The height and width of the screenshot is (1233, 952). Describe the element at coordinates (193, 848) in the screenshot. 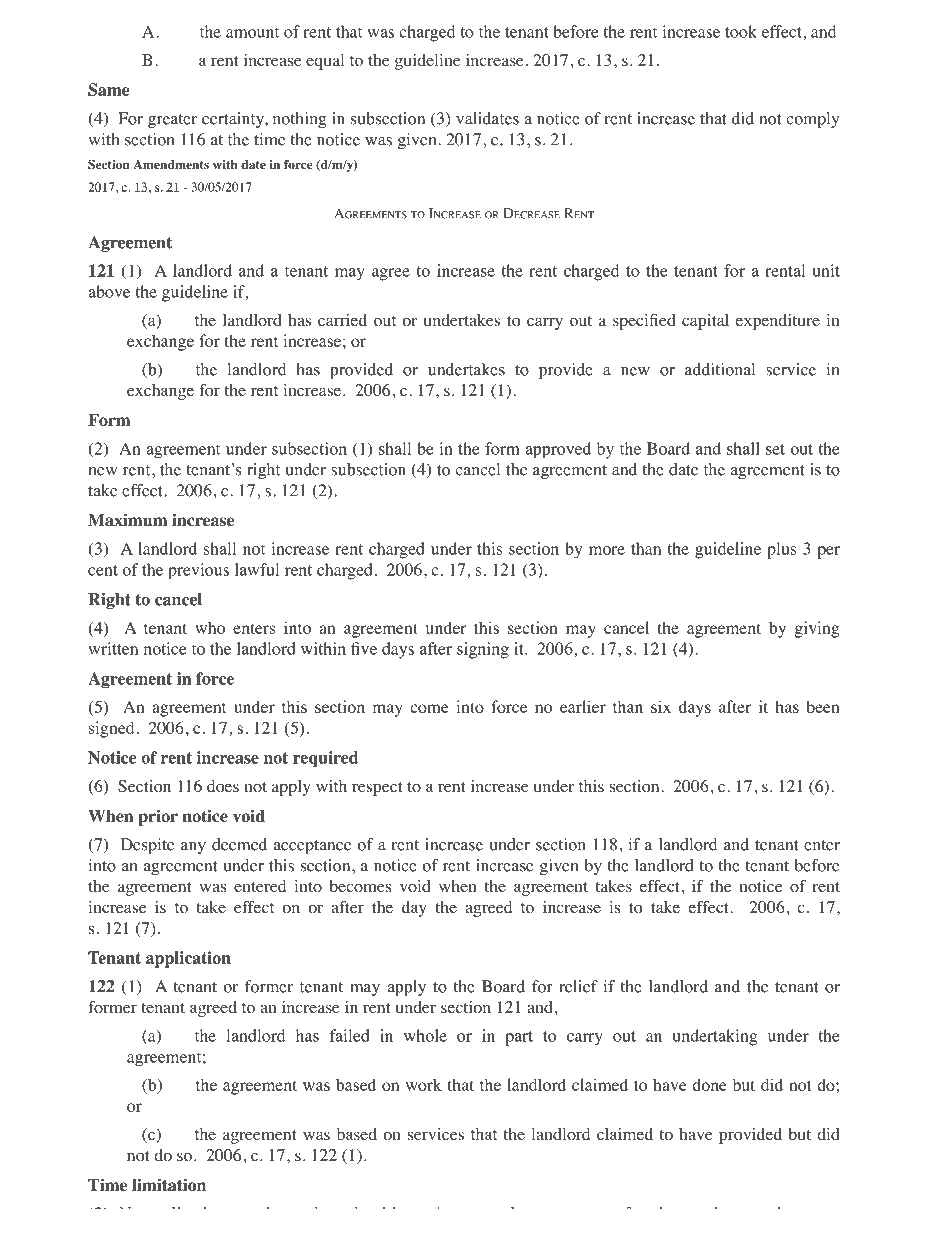

I see `any` at that location.
